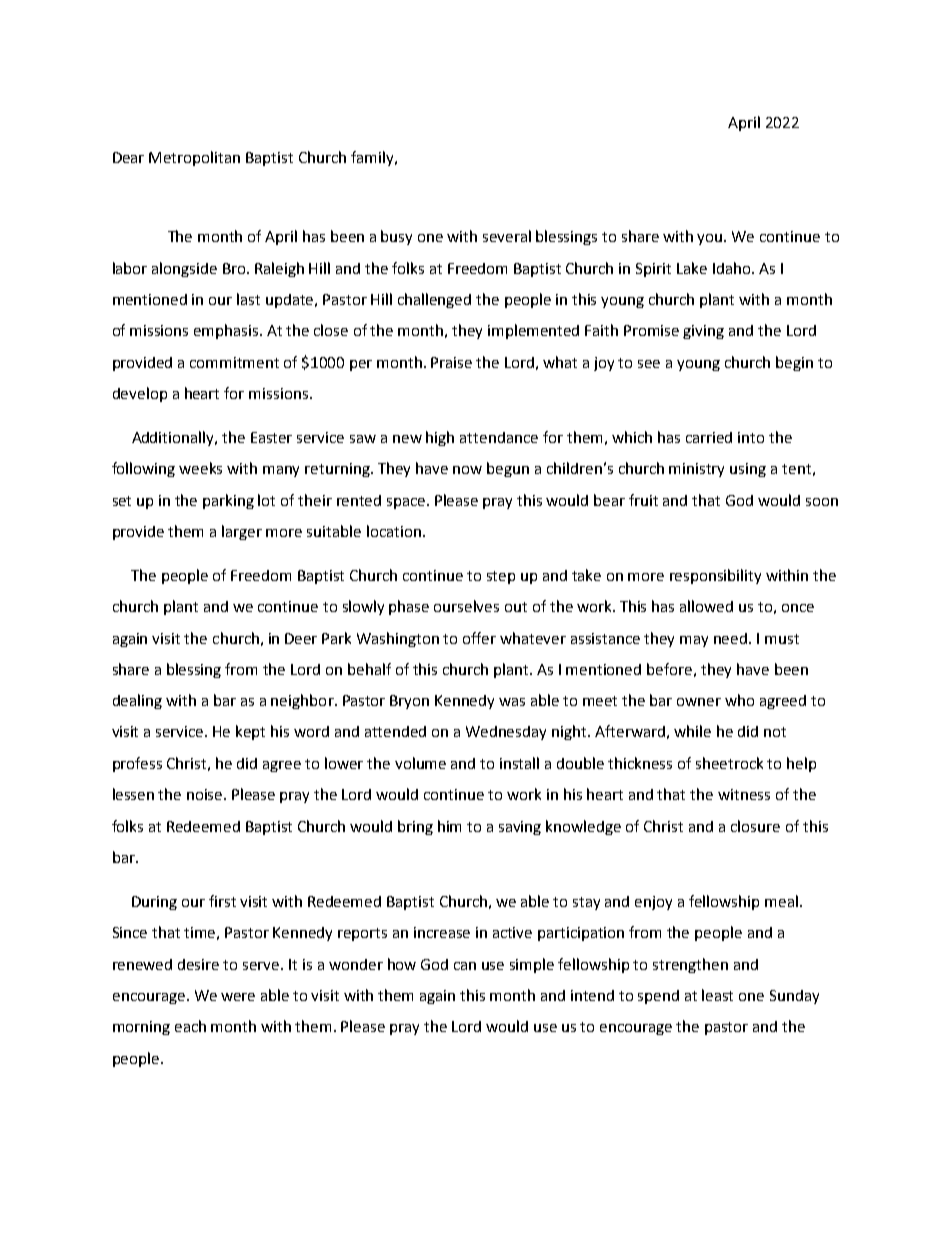 The width and height of the screenshot is (952, 1233). I want to click on commitment, so click(234, 362).
